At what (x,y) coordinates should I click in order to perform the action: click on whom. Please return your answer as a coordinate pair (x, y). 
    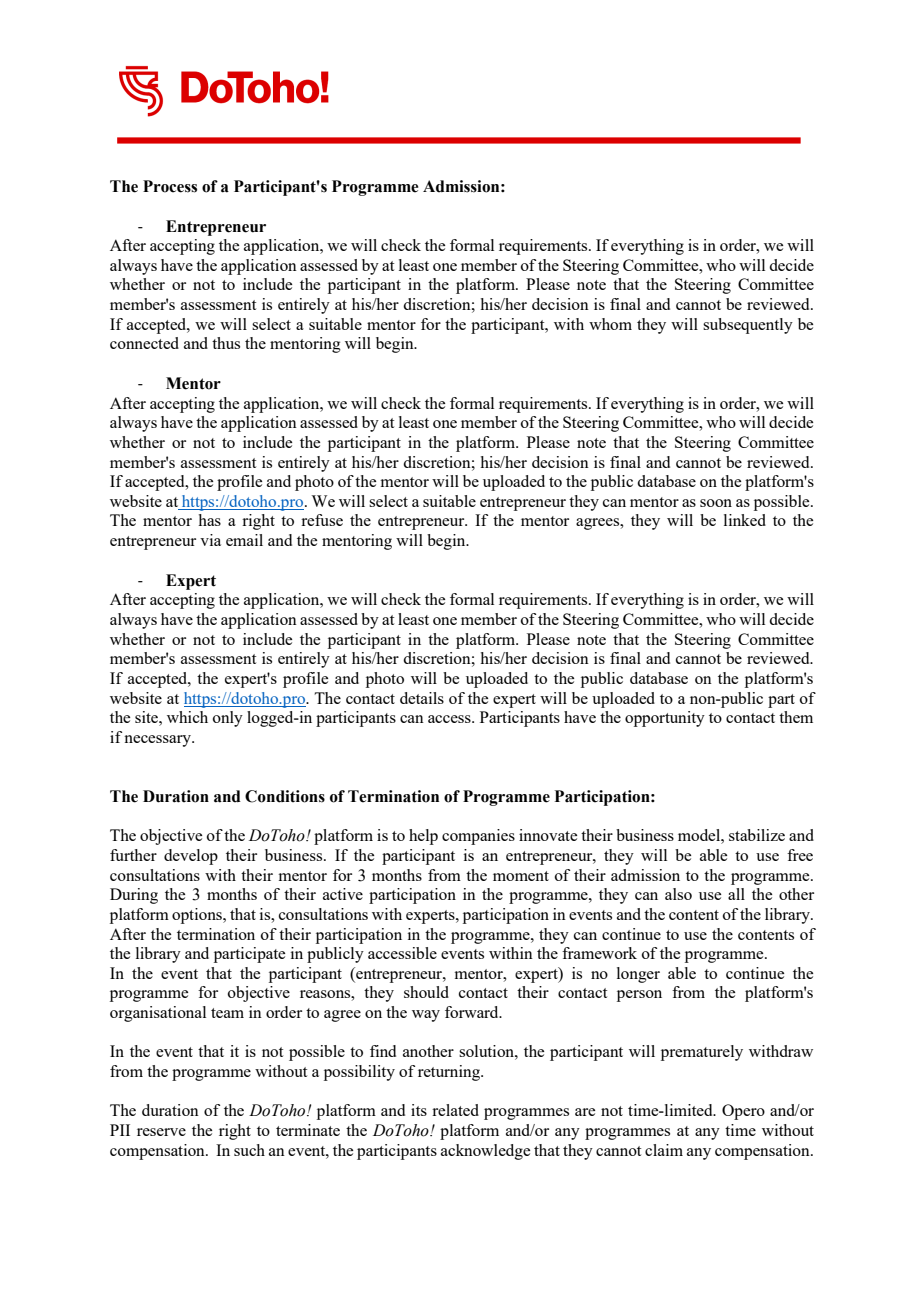
    Looking at the image, I should click on (610, 324).
